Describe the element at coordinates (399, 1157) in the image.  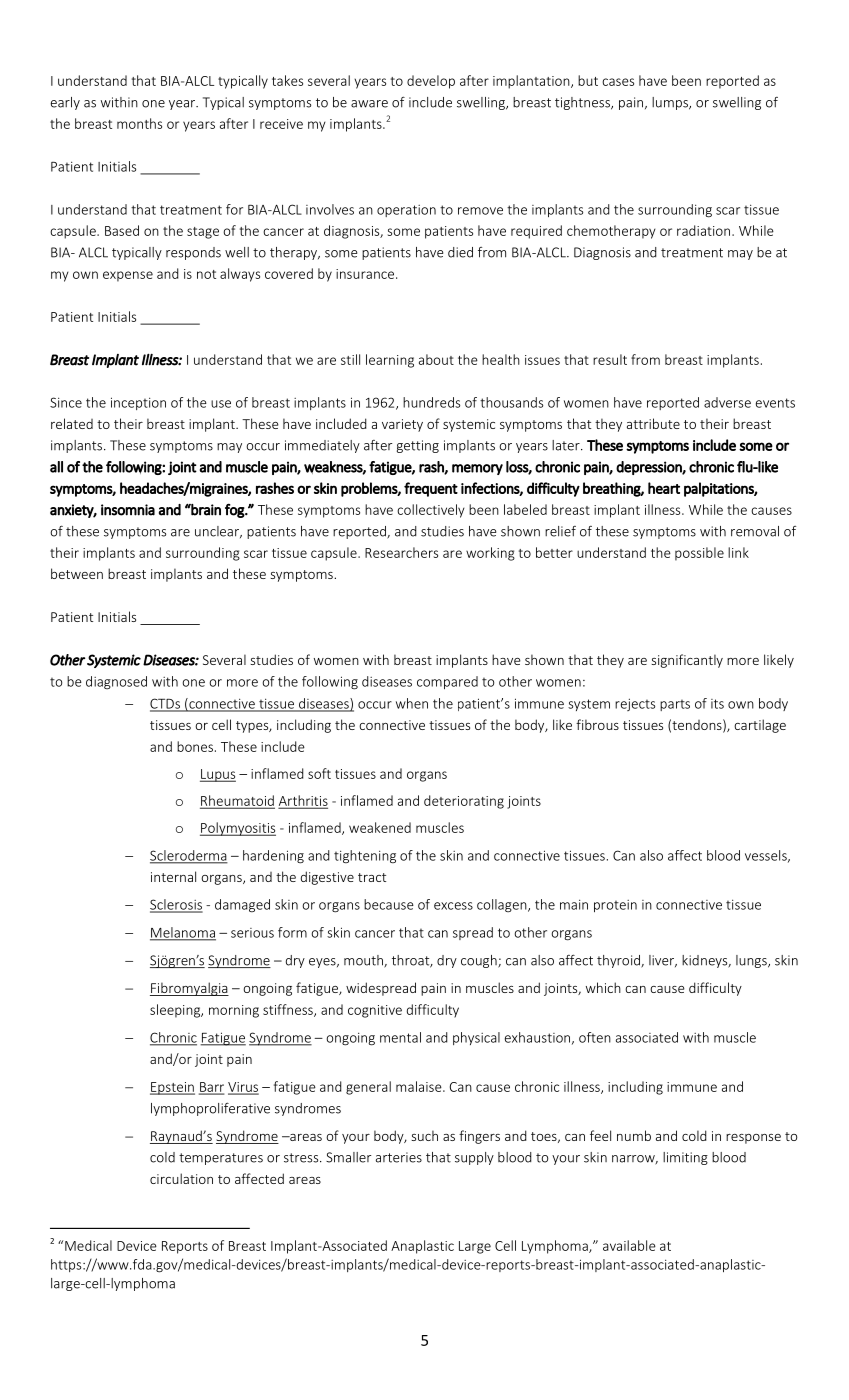
I see `arteries` at that location.
